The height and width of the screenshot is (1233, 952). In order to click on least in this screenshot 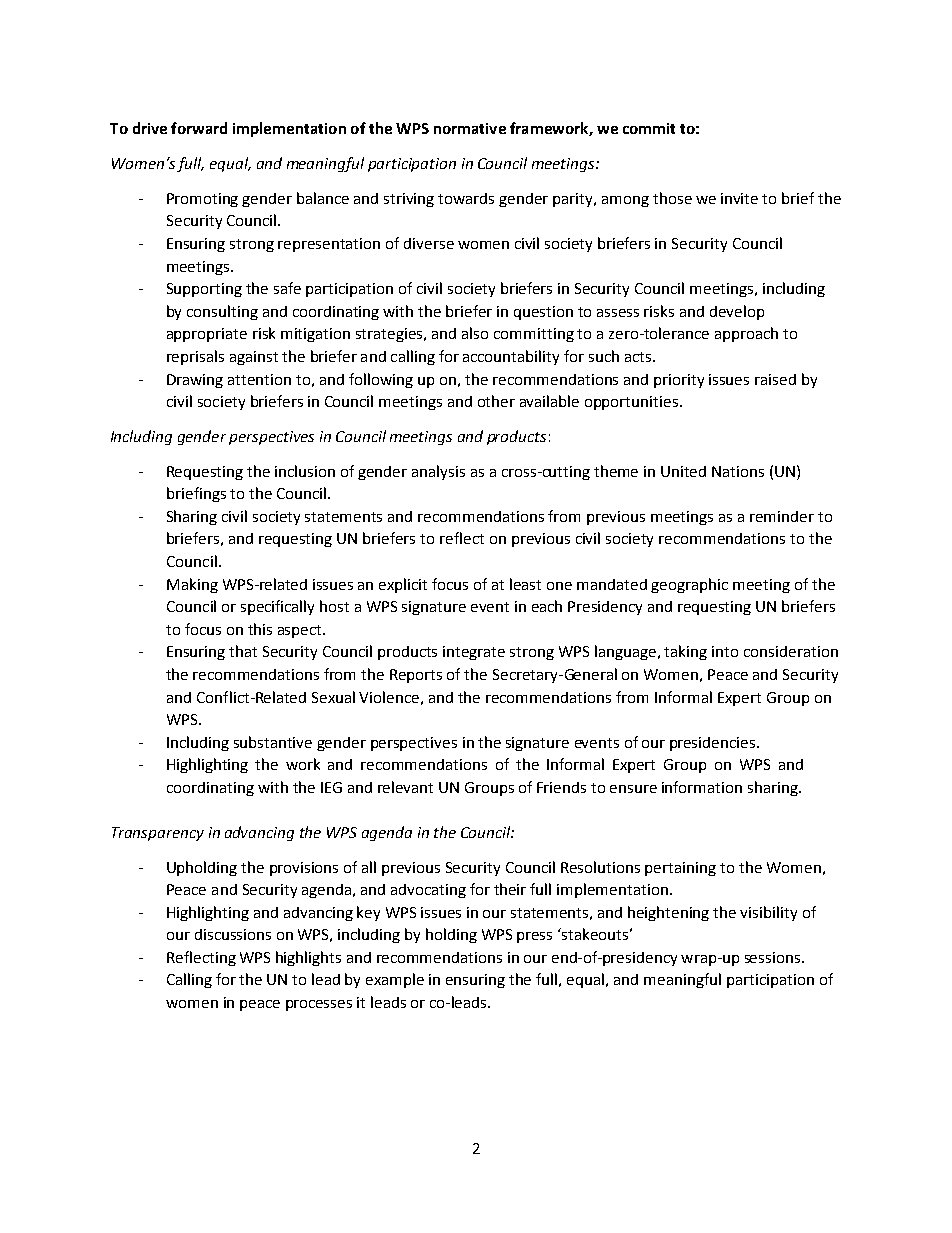, I will do `click(525, 584)`.
